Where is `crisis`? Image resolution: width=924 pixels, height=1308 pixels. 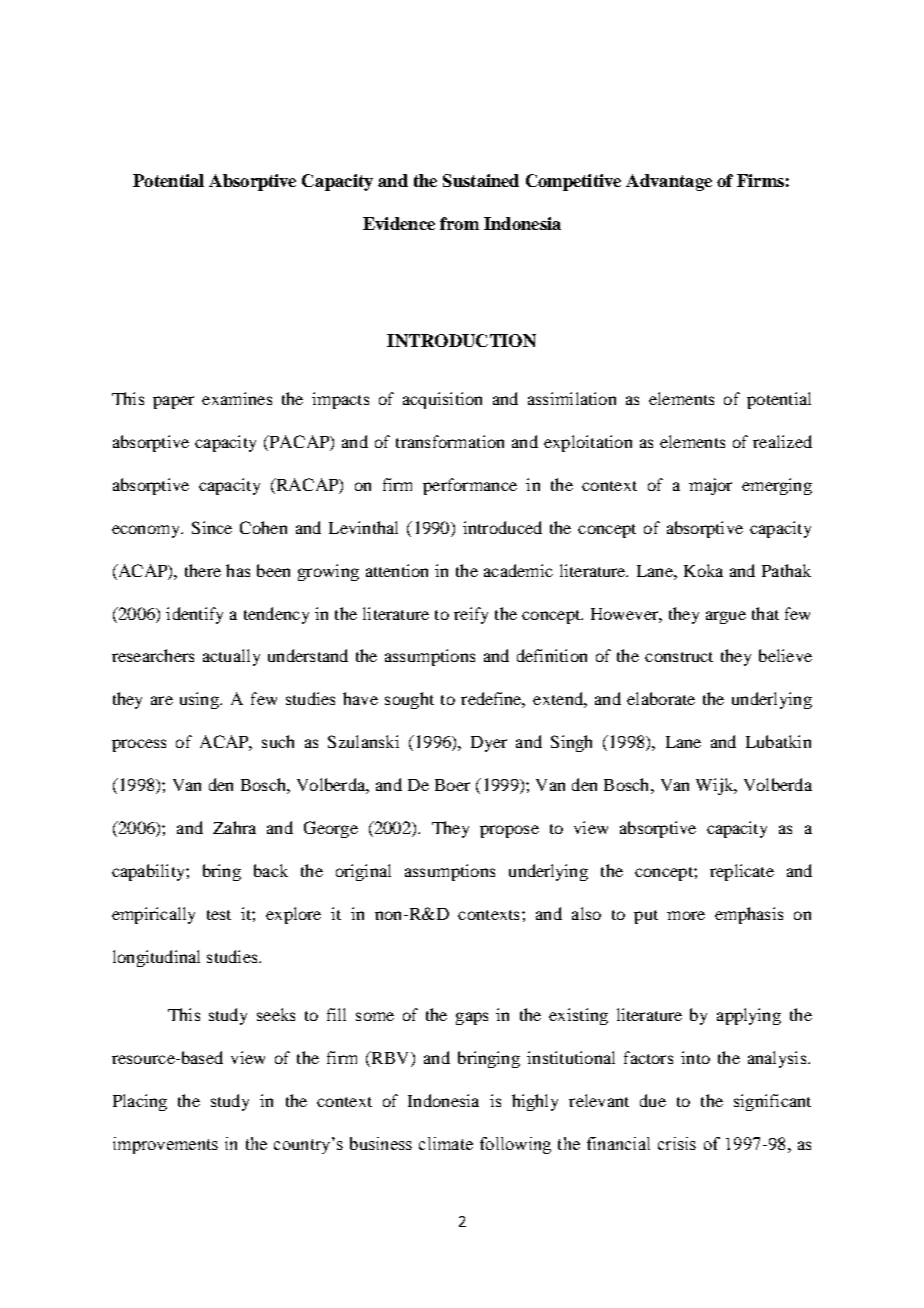 crisis is located at coordinates (677, 1143).
